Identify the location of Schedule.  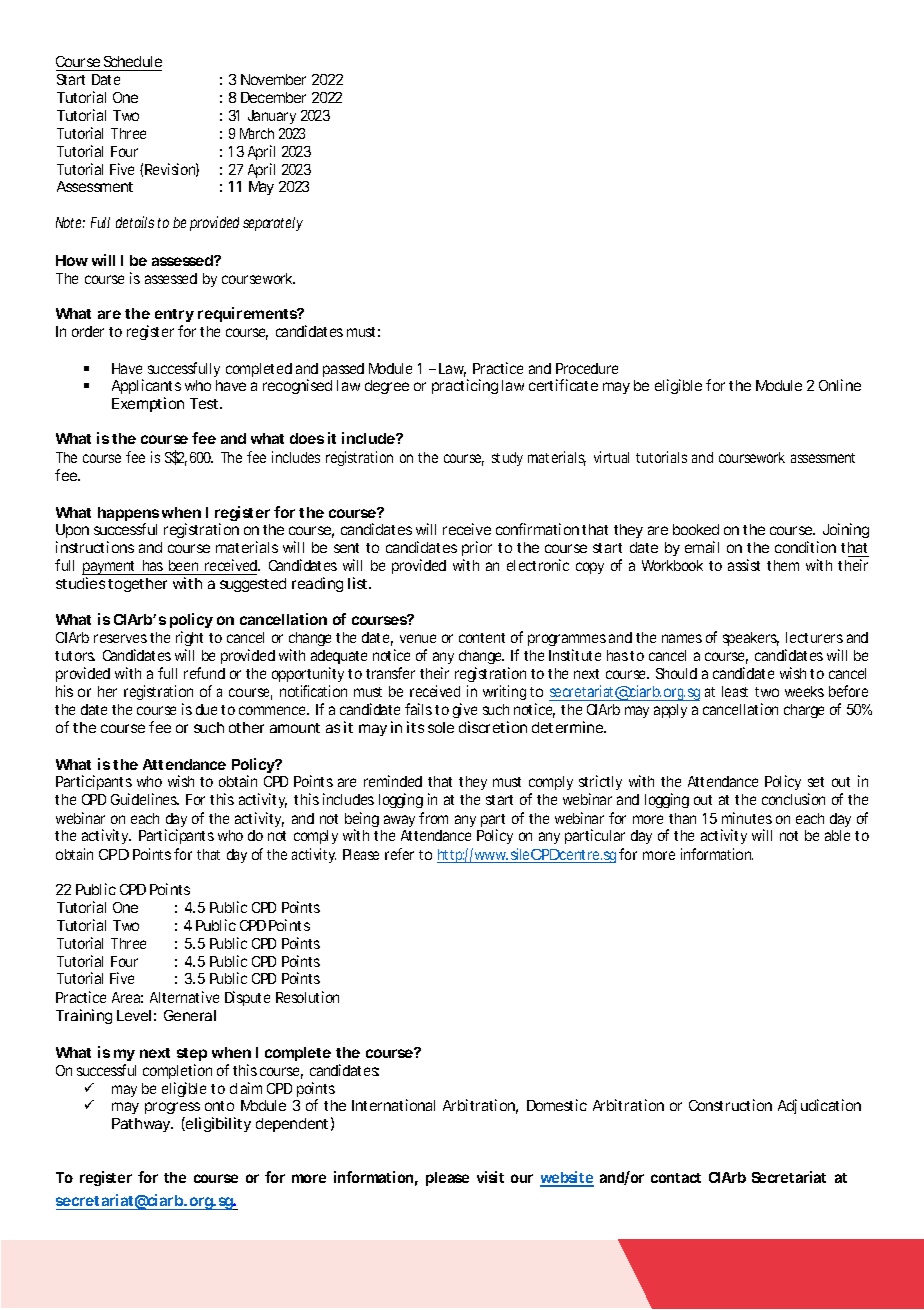
(133, 61).
